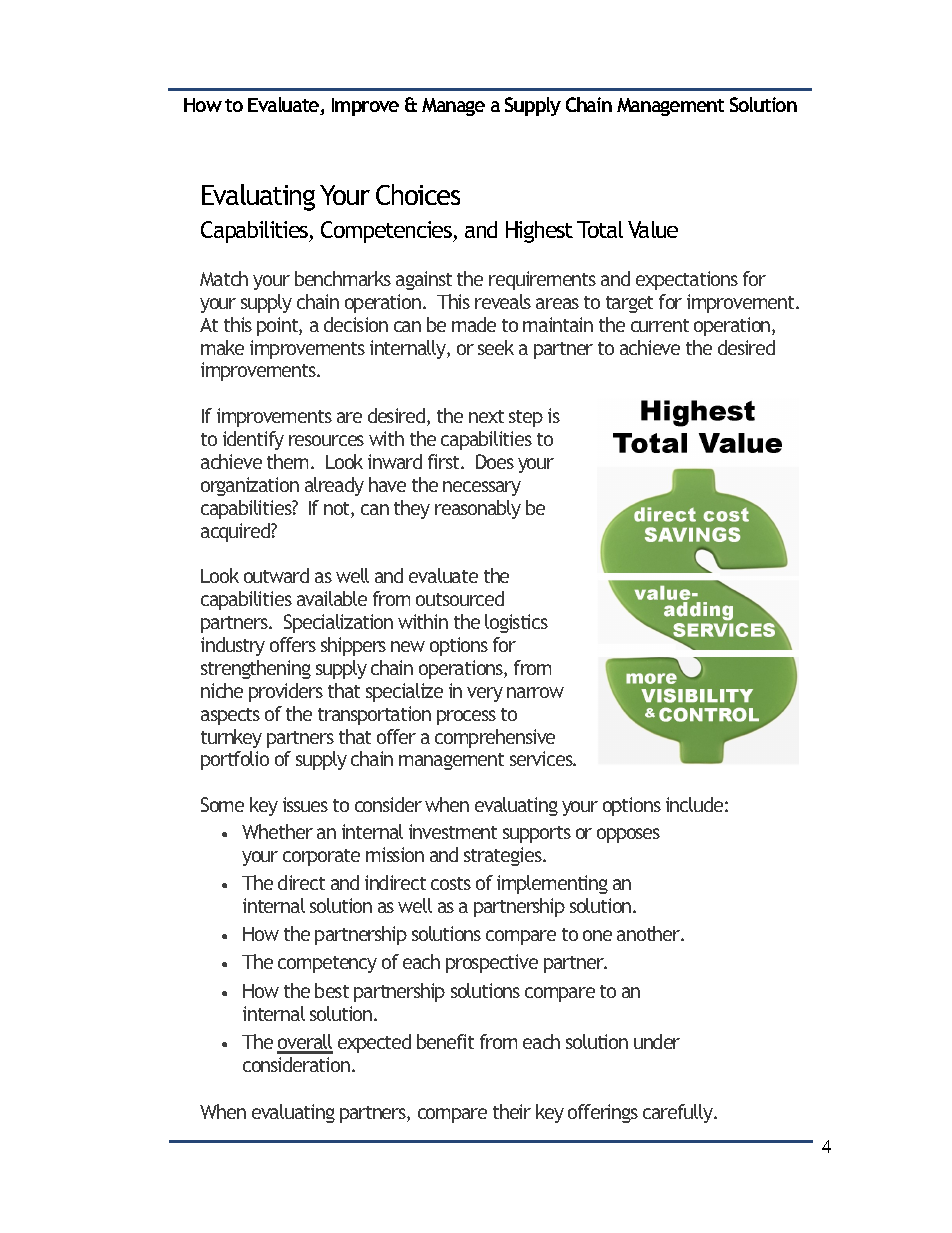  What do you see at coordinates (418, 194) in the document?
I see `Choices` at bounding box center [418, 194].
